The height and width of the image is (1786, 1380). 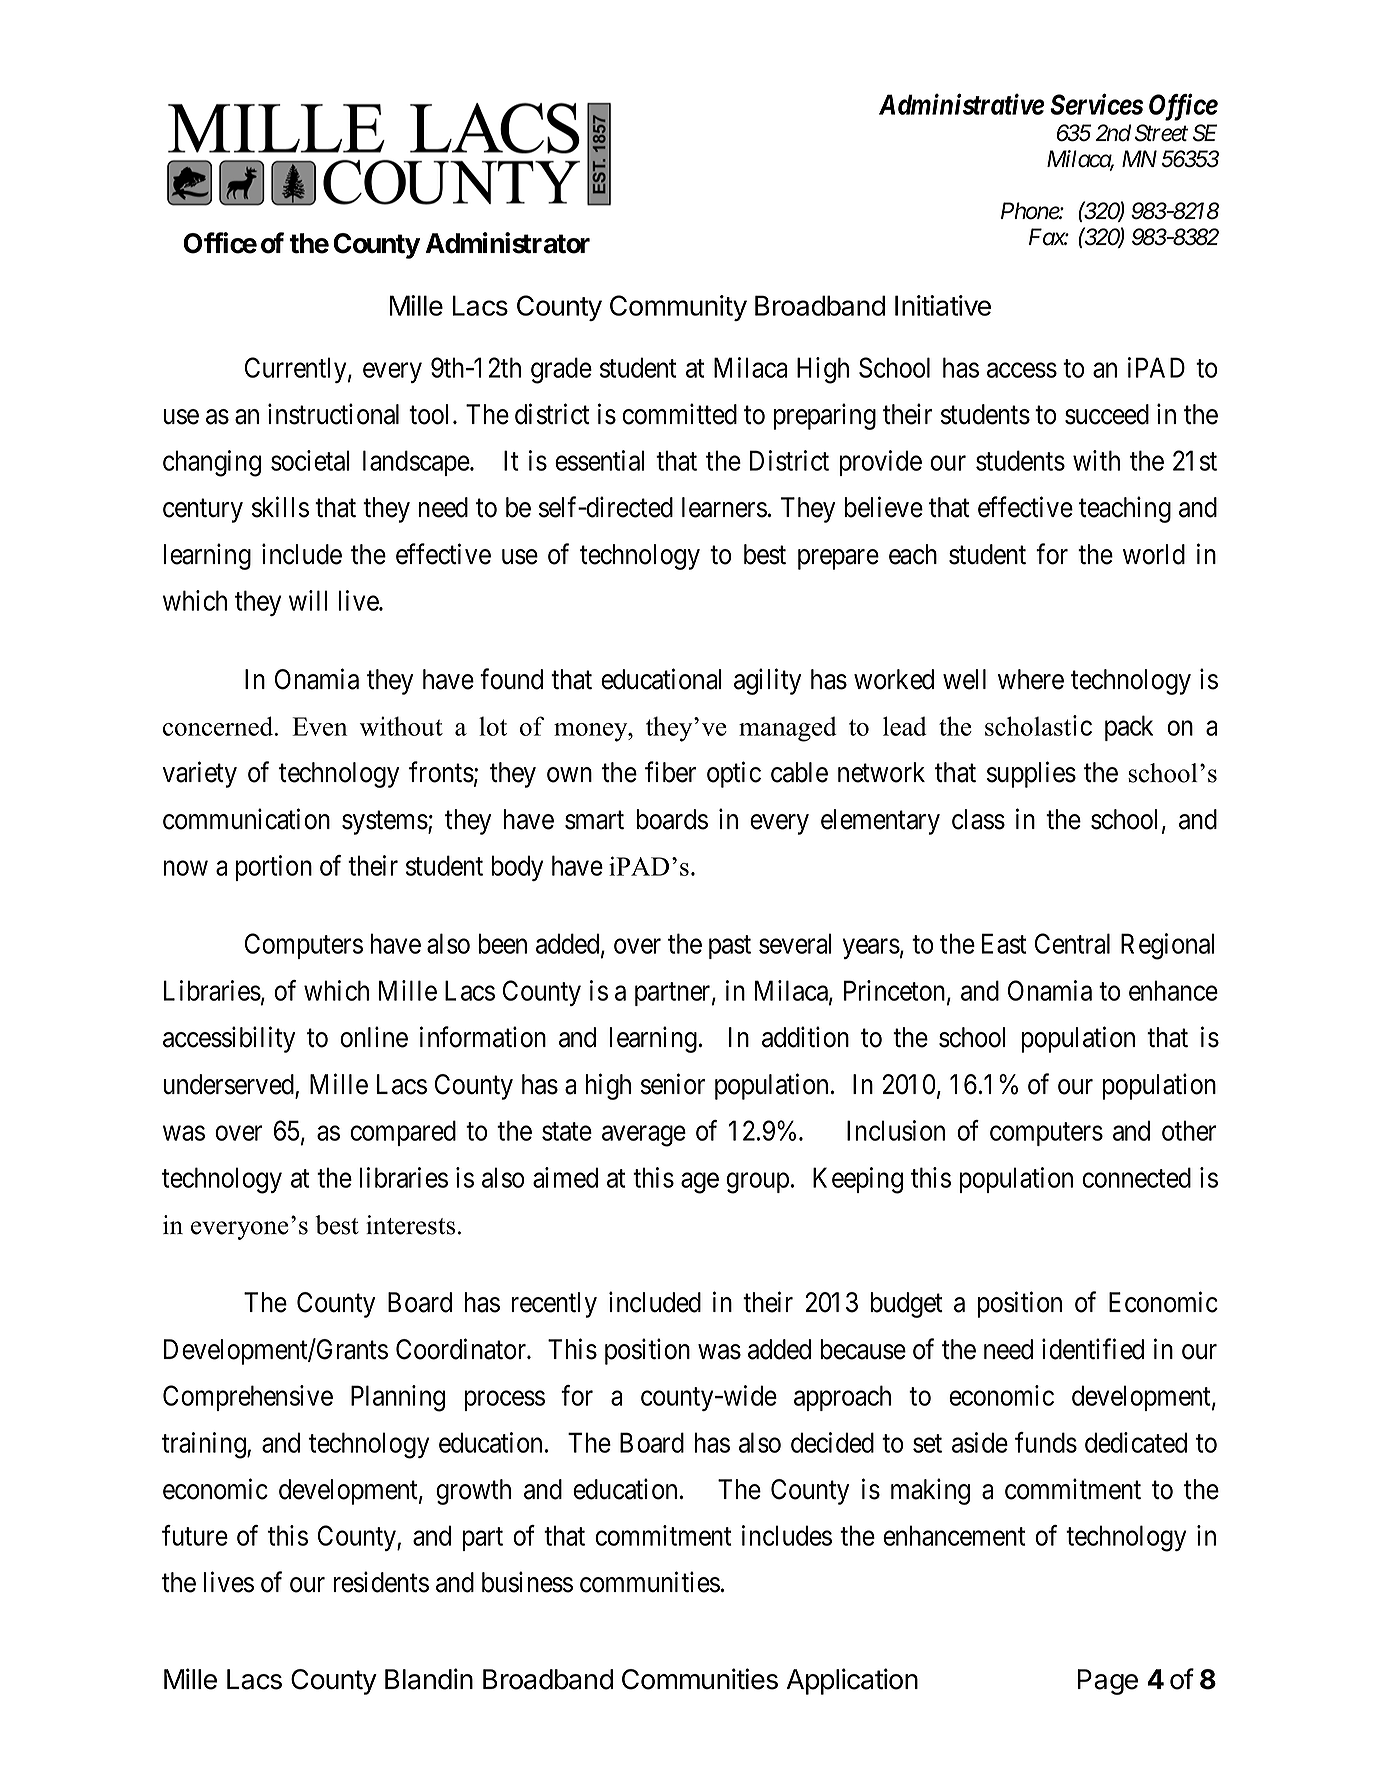 What do you see at coordinates (374, 1037) in the image?
I see `online` at bounding box center [374, 1037].
